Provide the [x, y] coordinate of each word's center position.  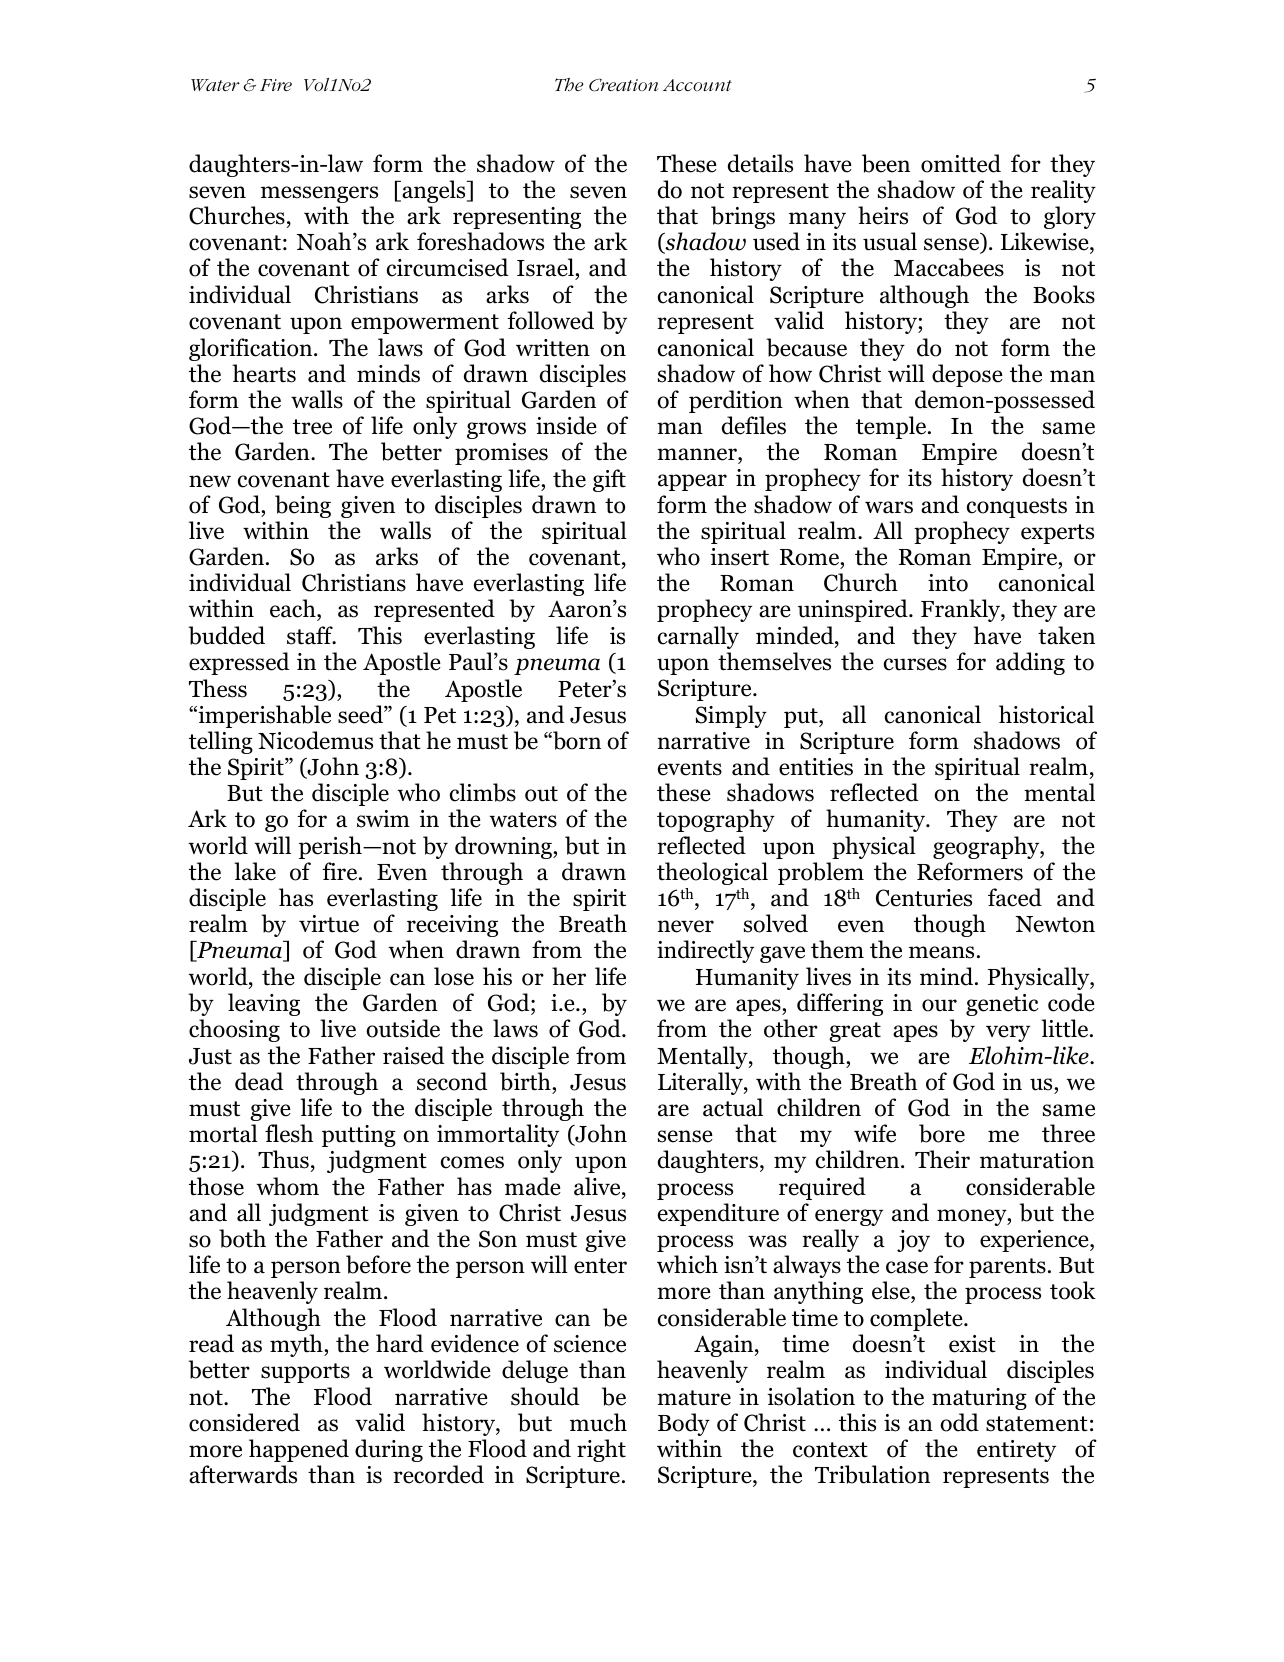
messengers [319, 194]
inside [566, 425]
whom [287, 1186]
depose [967, 375]
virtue [329, 924]
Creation [623, 85]
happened [299, 1450]
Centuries [924, 898]
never [685, 926]
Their [942, 1159]
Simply [731, 716]
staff [311, 635]
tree [312, 427]
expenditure [718, 1214]
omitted [961, 163]
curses [915, 664]
